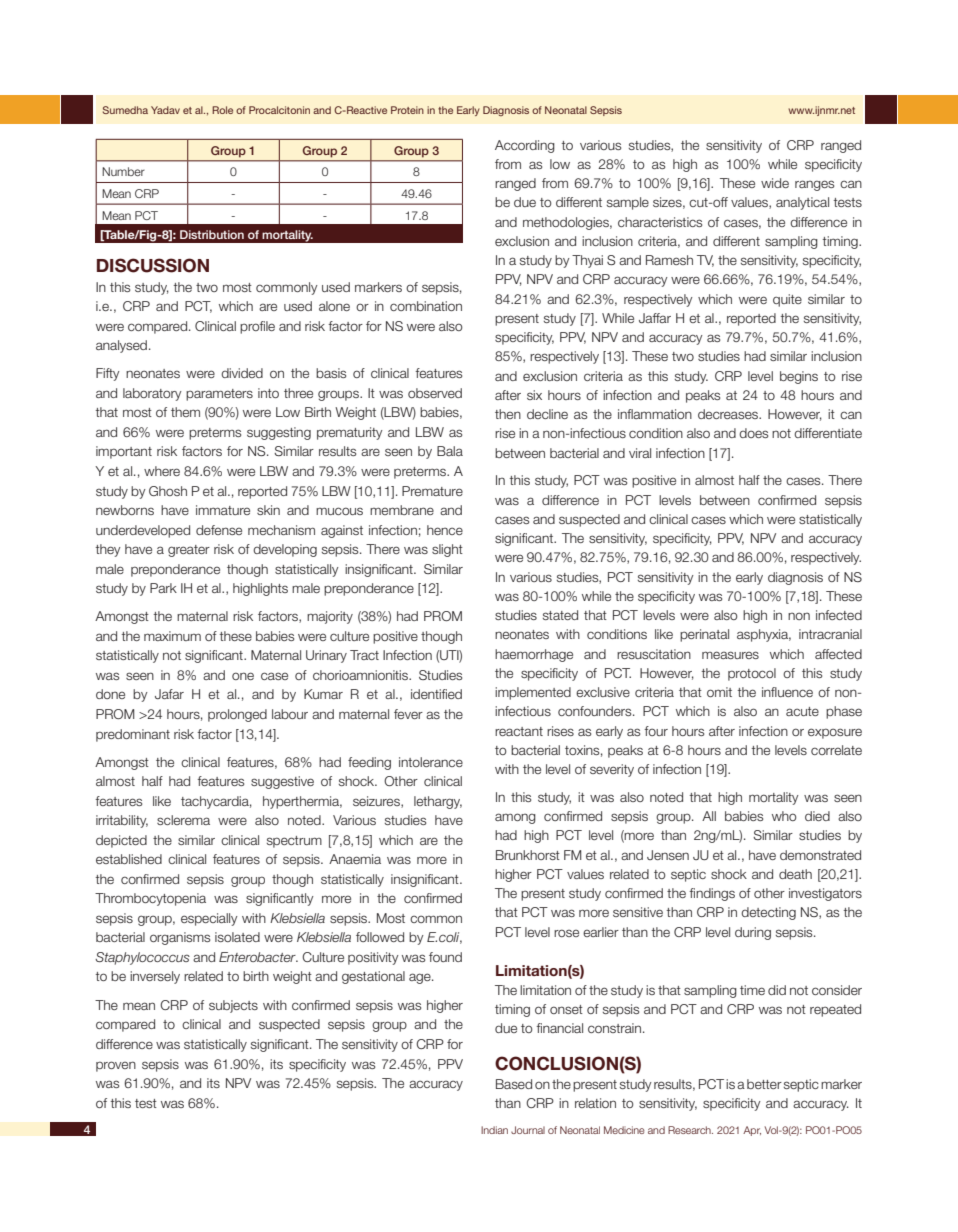 This document has height=1232, width=958. What do you see at coordinates (525, 146) in the document?
I see `According` at bounding box center [525, 146].
